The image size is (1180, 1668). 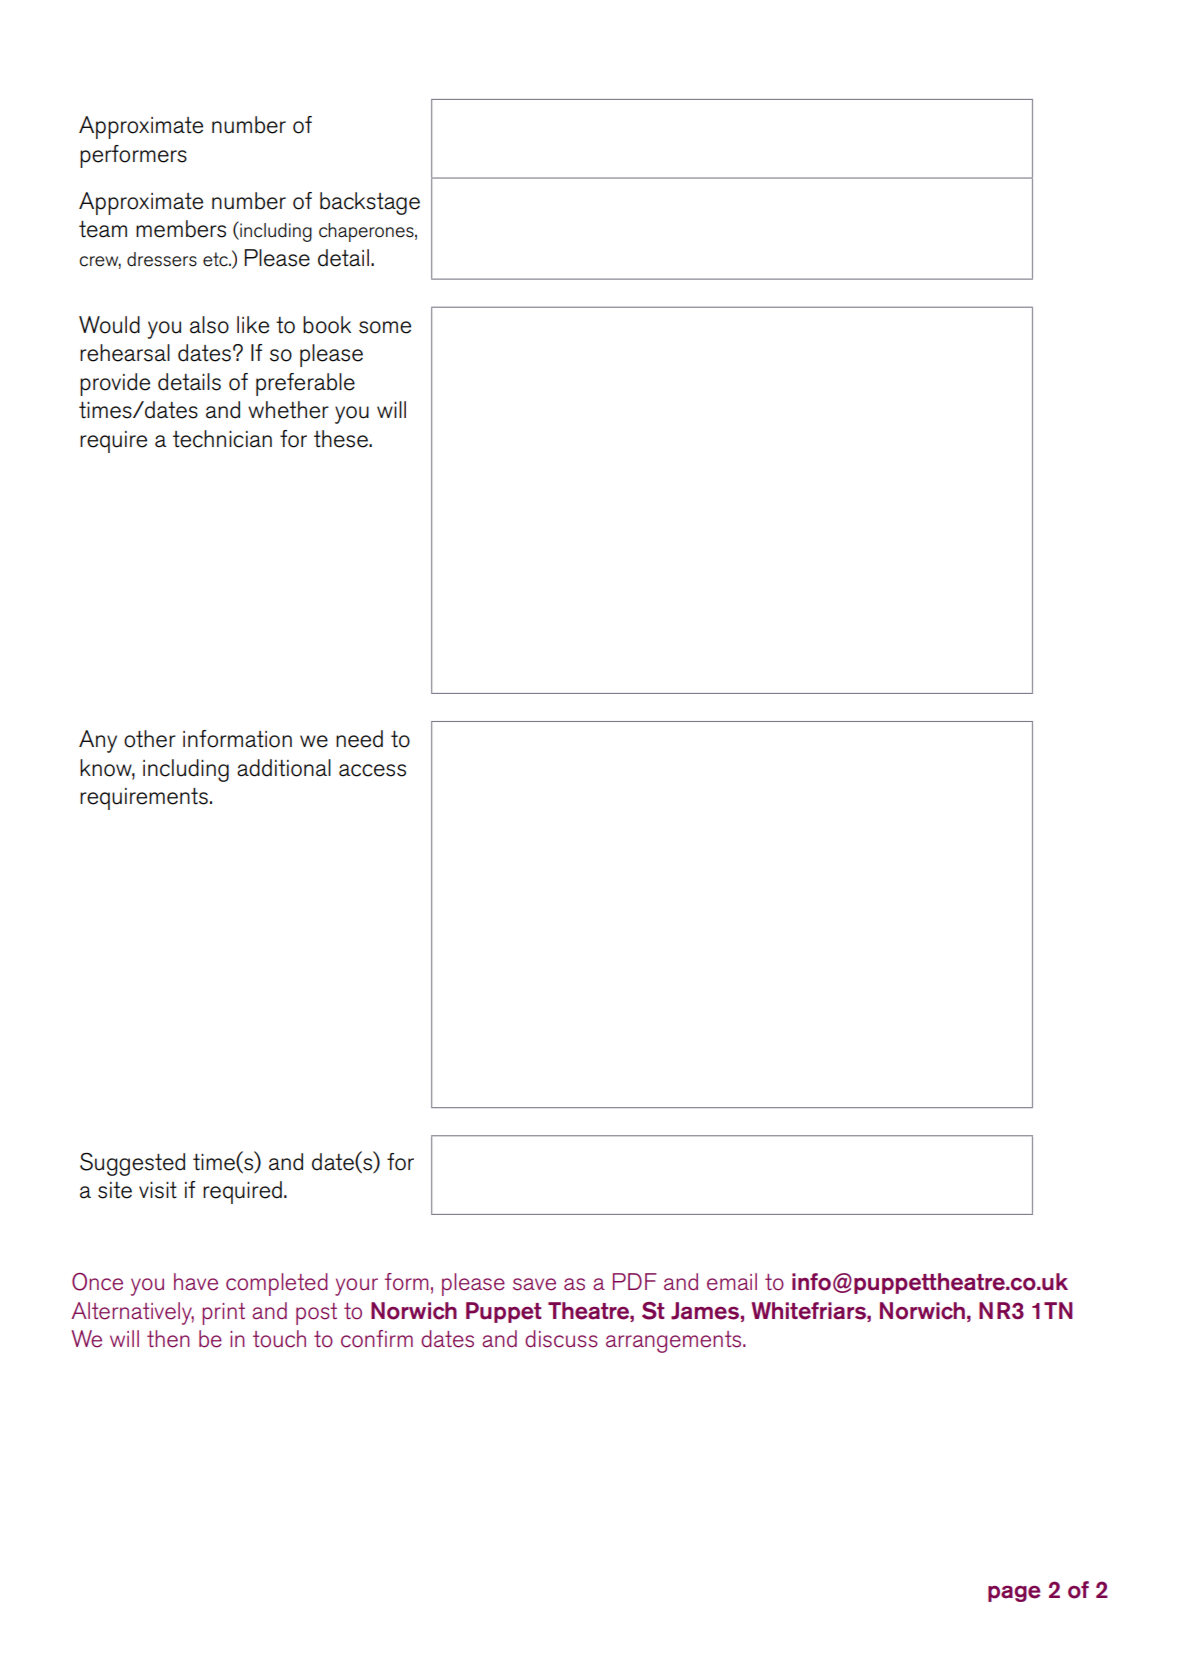 I want to click on backstage, so click(x=370, y=203).
